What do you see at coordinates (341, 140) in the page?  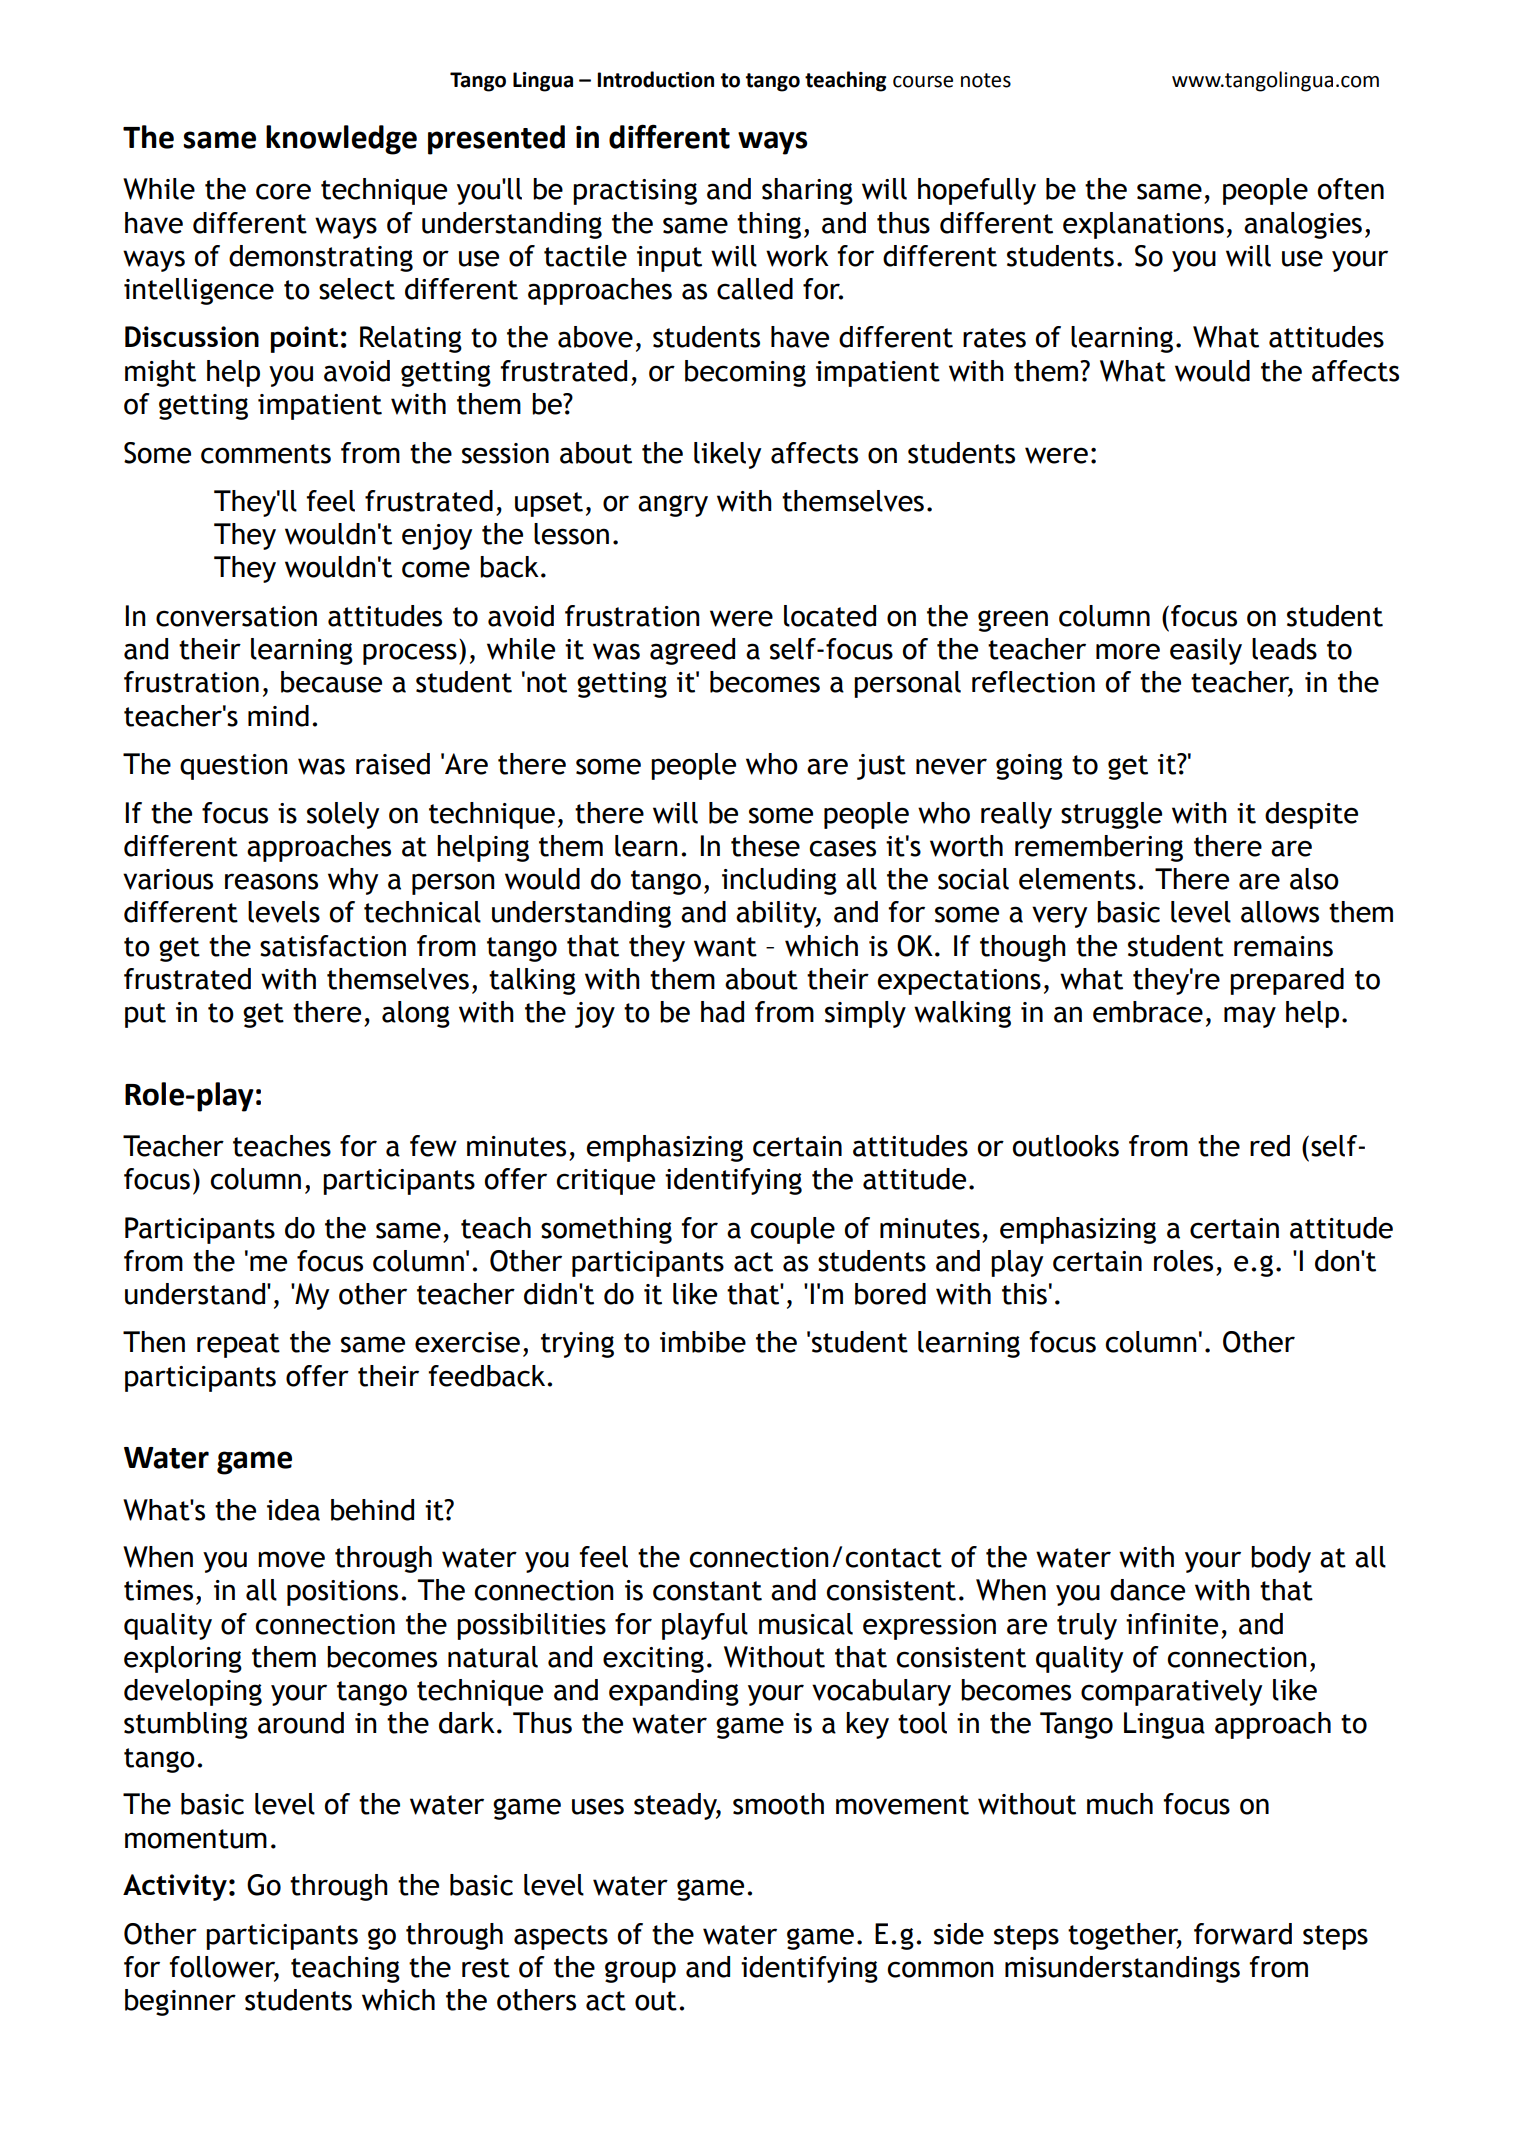 I see `knowledge` at bounding box center [341, 140].
